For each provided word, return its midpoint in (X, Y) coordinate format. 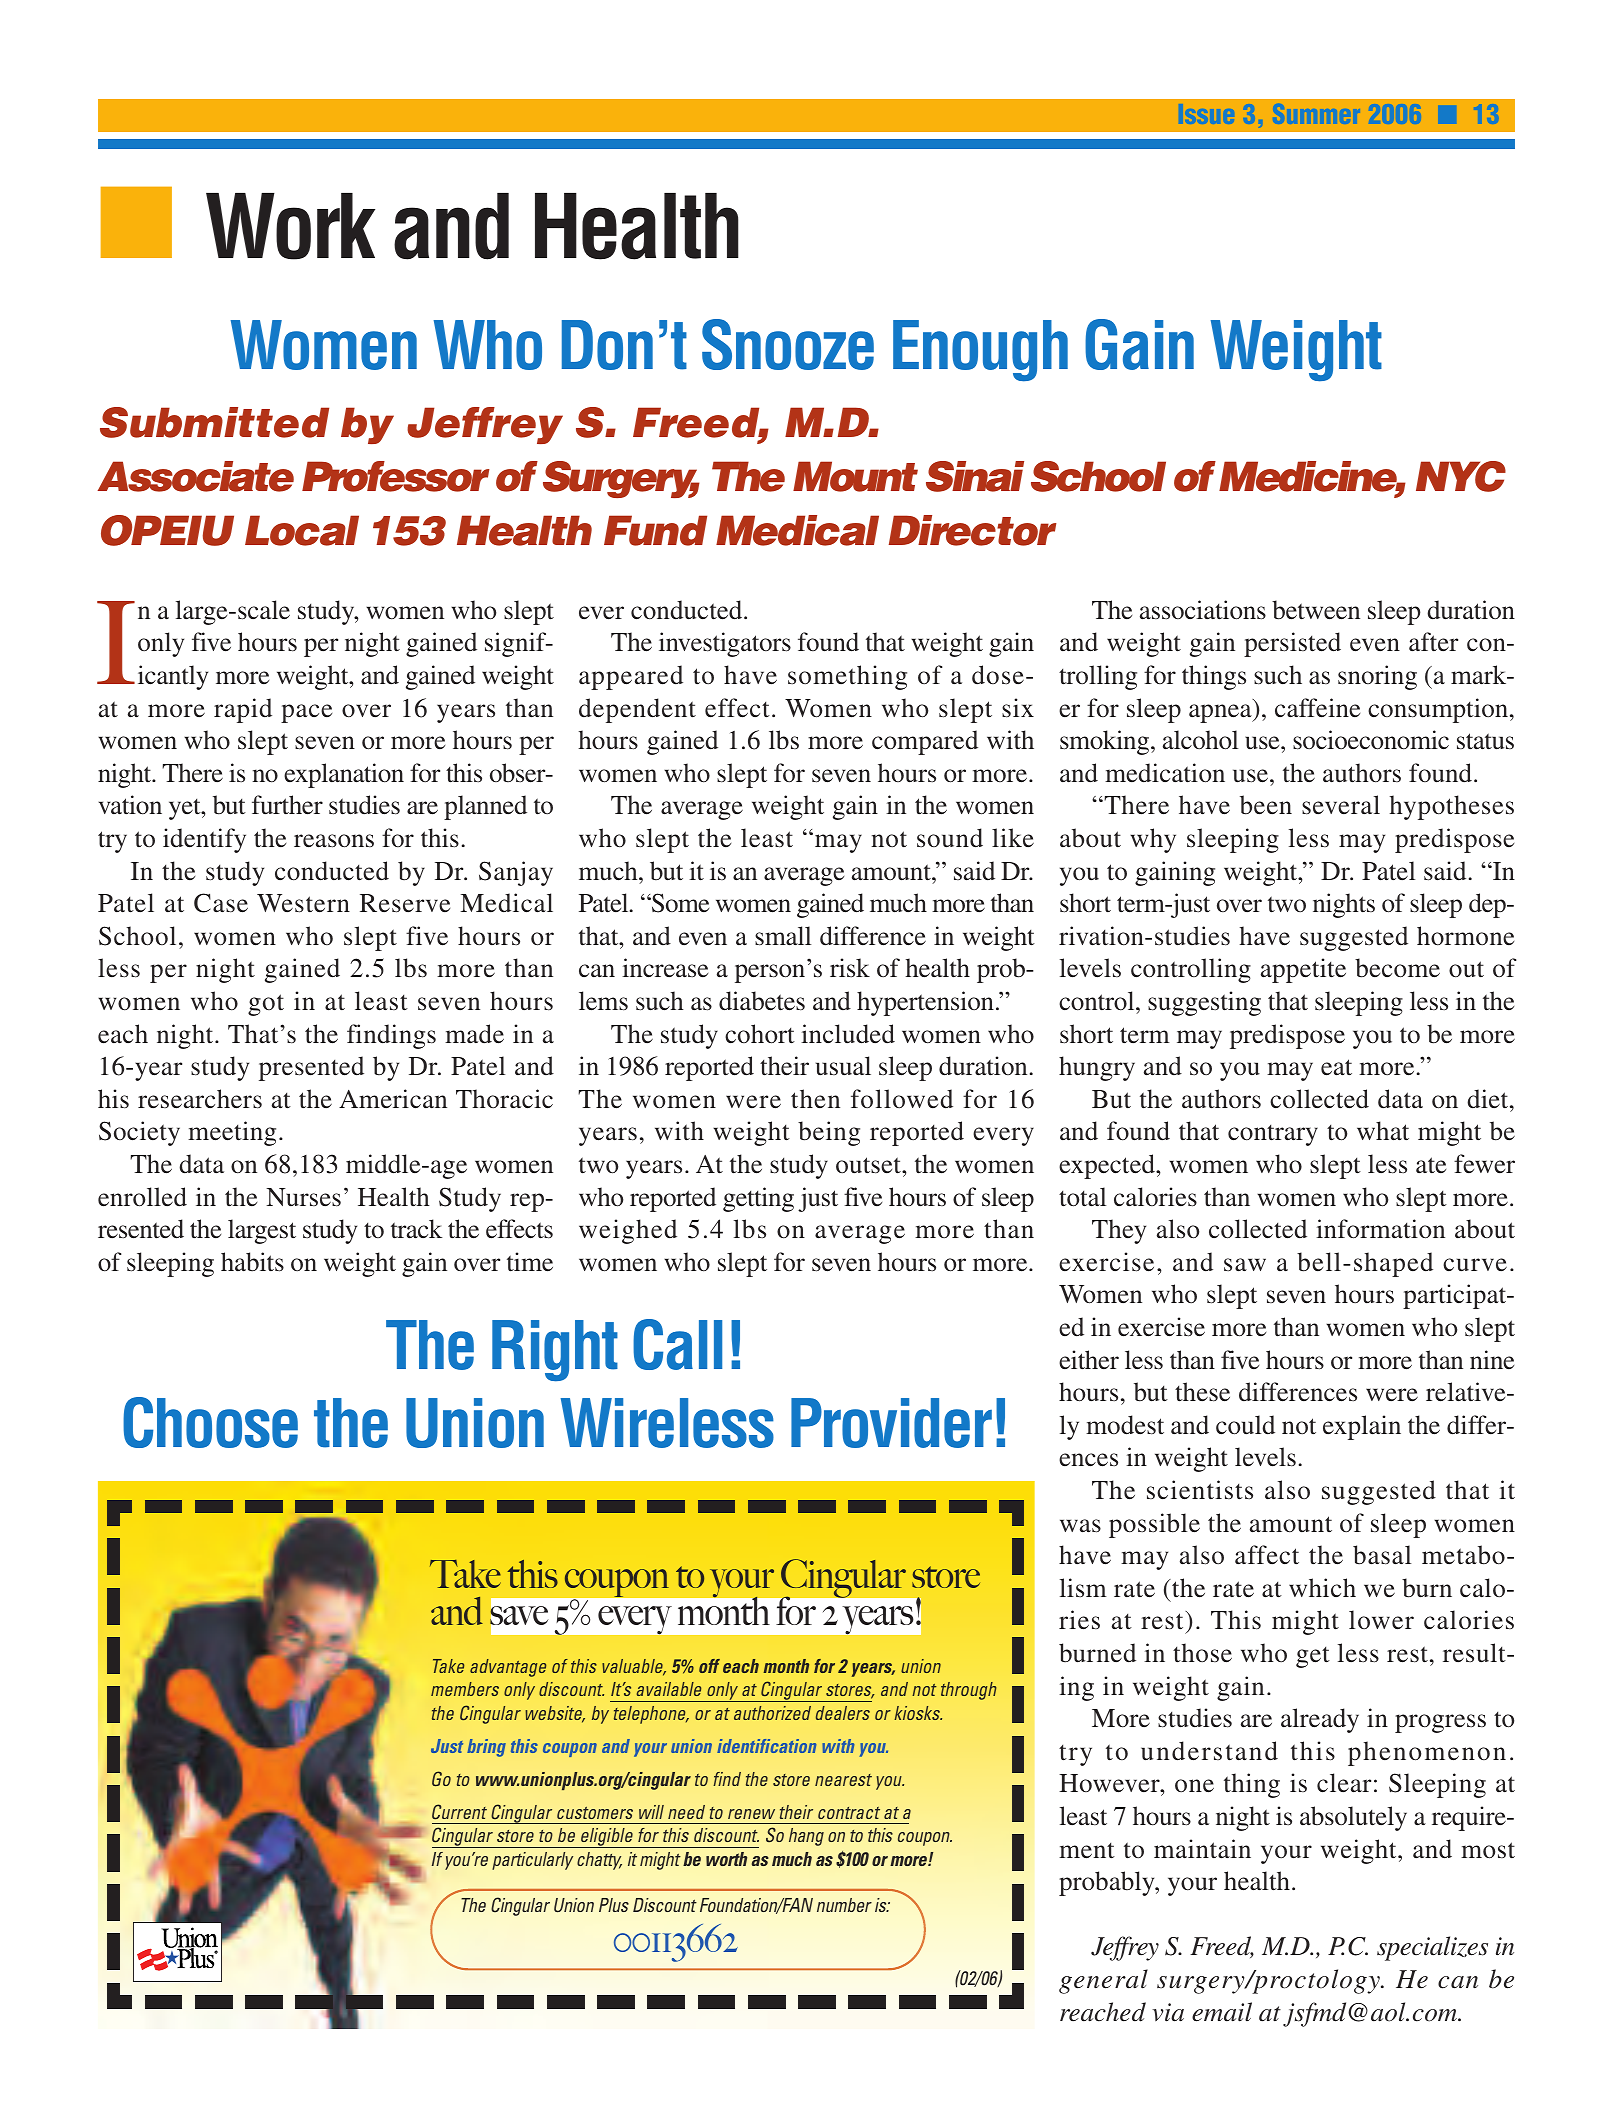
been (1266, 805)
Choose (210, 1422)
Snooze (788, 344)
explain (1362, 1427)
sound (950, 838)
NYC (1461, 476)
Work (290, 226)
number (844, 1905)
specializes (1432, 1948)
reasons (334, 841)
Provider (891, 1423)
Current (459, 1811)
